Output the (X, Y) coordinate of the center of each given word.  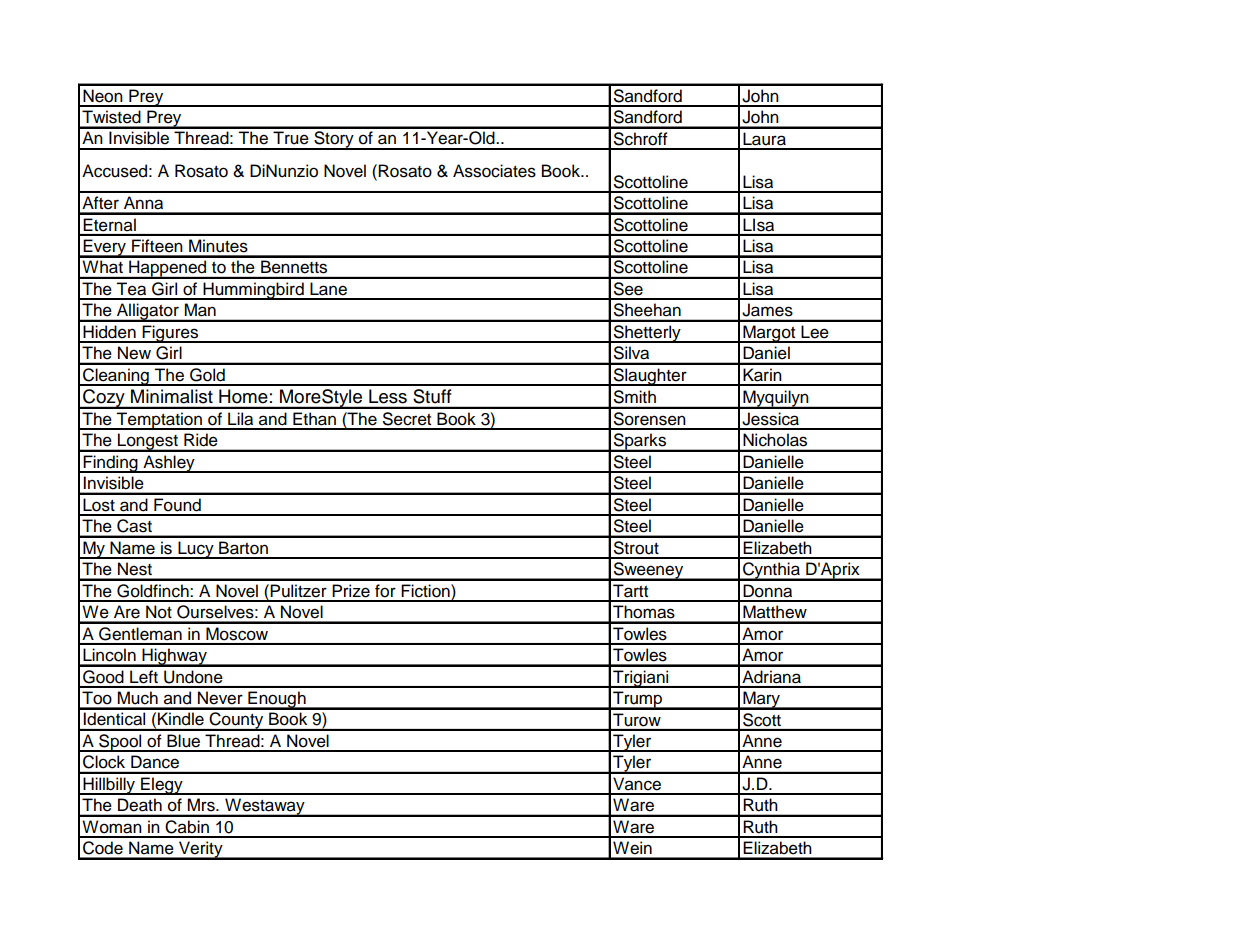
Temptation (159, 421)
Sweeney (648, 571)
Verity (201, 850)
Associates (494, 171)
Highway (174, 657)
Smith (635, 397)
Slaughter (650, 377)
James (767, 310)
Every (104, 248)
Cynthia (771, 571)
